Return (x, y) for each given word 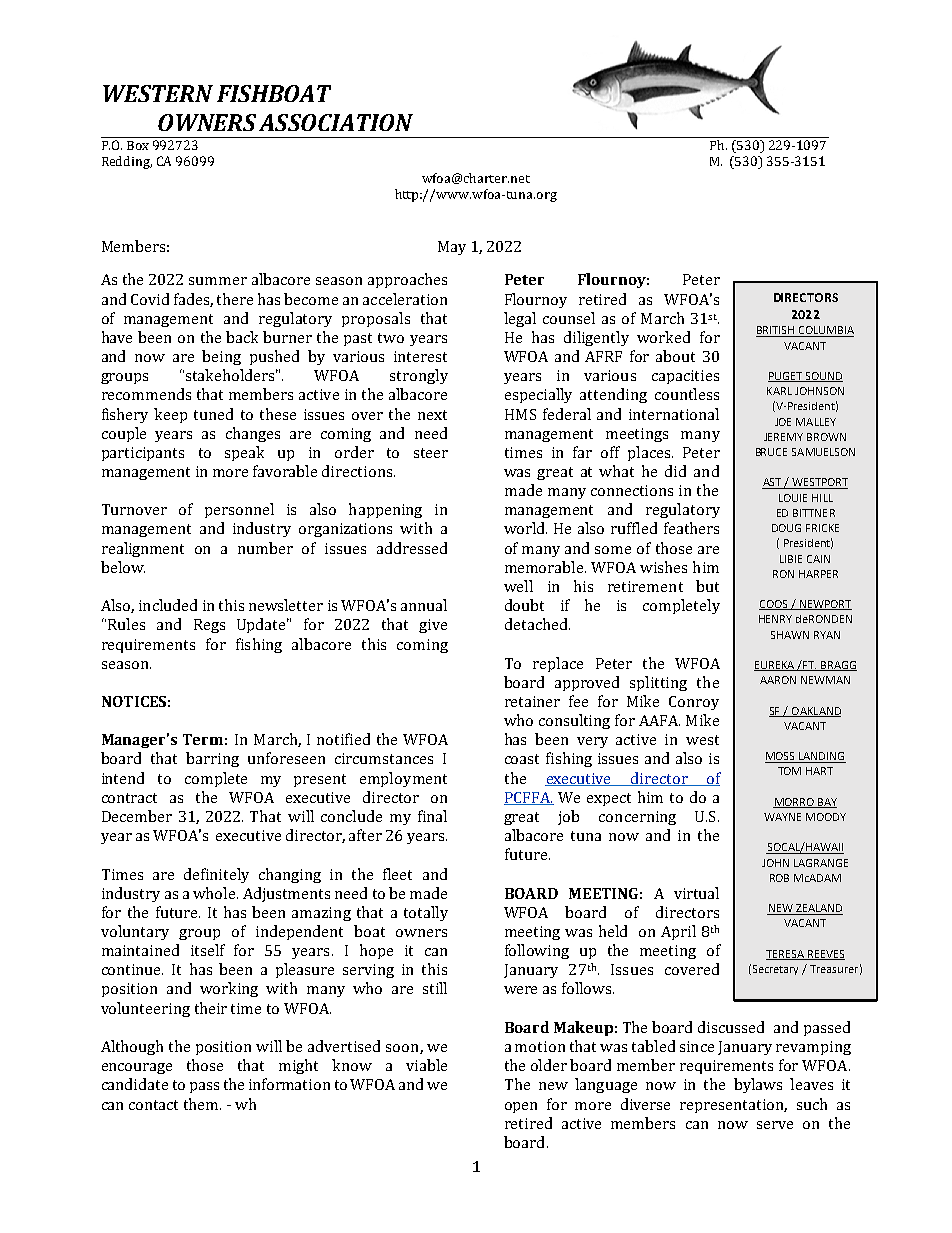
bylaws (758, 1085)
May (452, 248)
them (202, 1104)
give (433, 626)
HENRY (775, 619)
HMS (520, 414)
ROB (779, 878)
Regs (209, 626)
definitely (216, 875)
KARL (779, 391)
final (432, 816)
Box (138, 145)
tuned (213, 414)
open (521, 1107)
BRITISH (776, 331)
